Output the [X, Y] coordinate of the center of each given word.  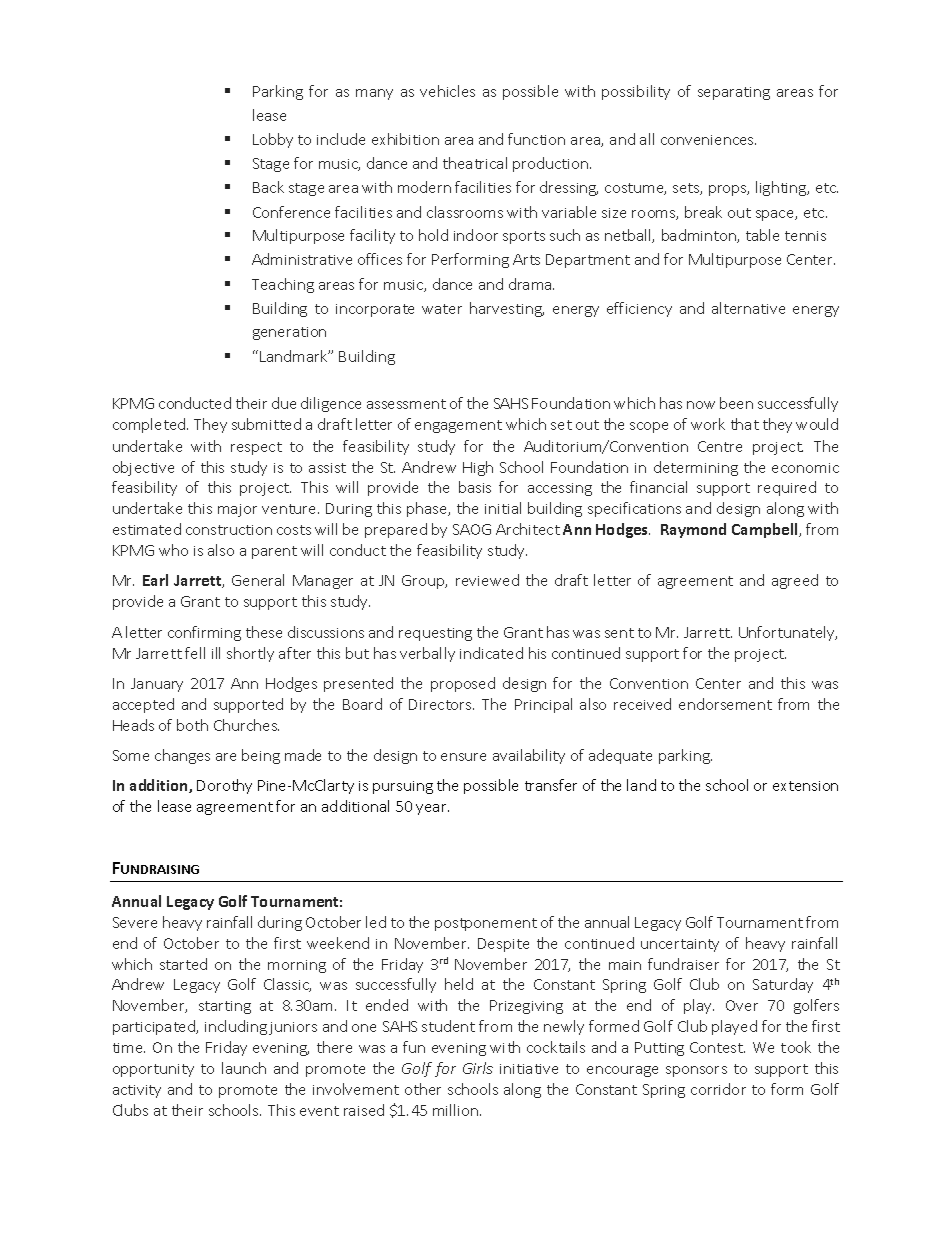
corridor [718, 1089]
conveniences [708, 140]
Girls [478, 1068]
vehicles [447, 91]
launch [244, 1068]
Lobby [273, 140]
